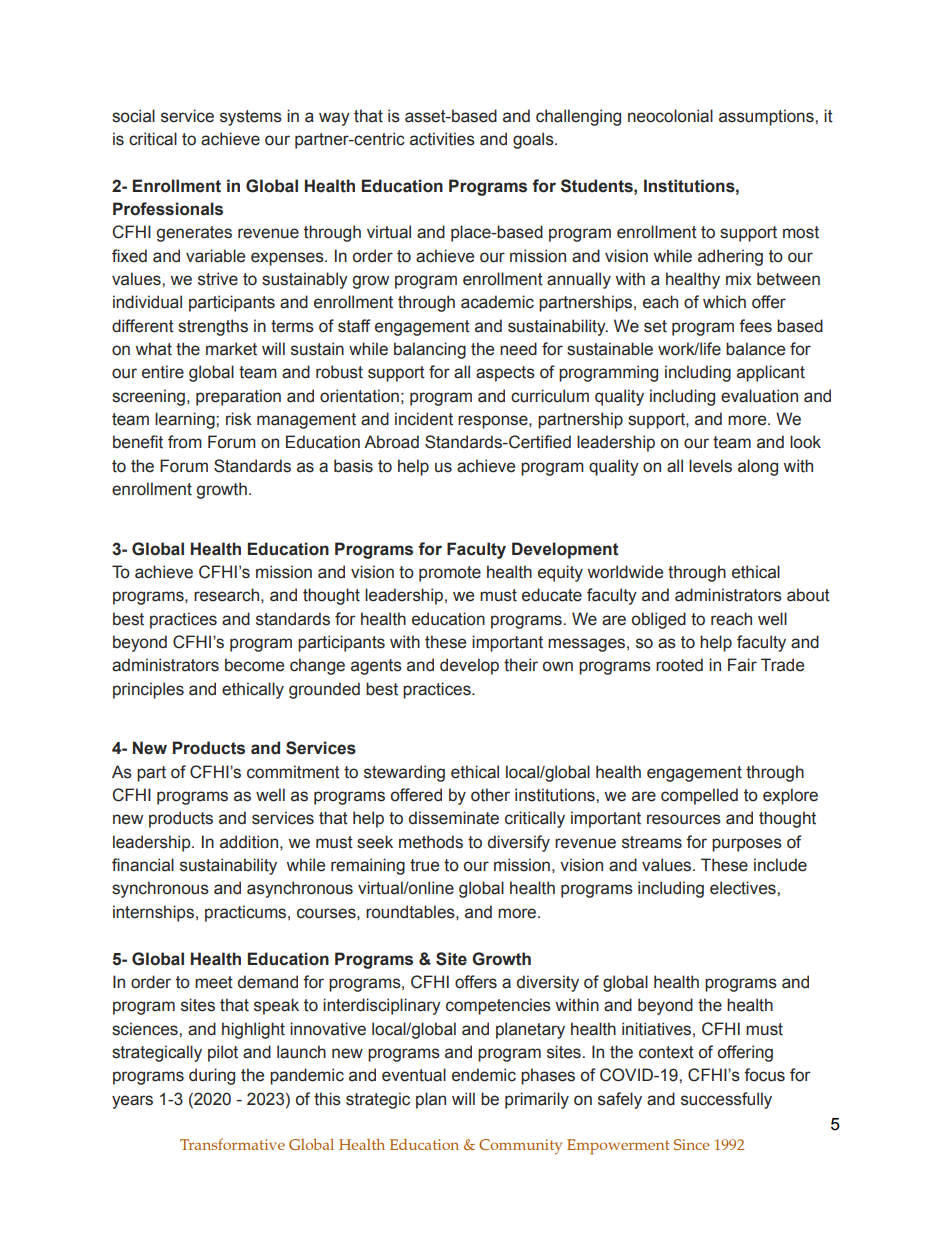  I want to click on levels, so click(710, 466).
